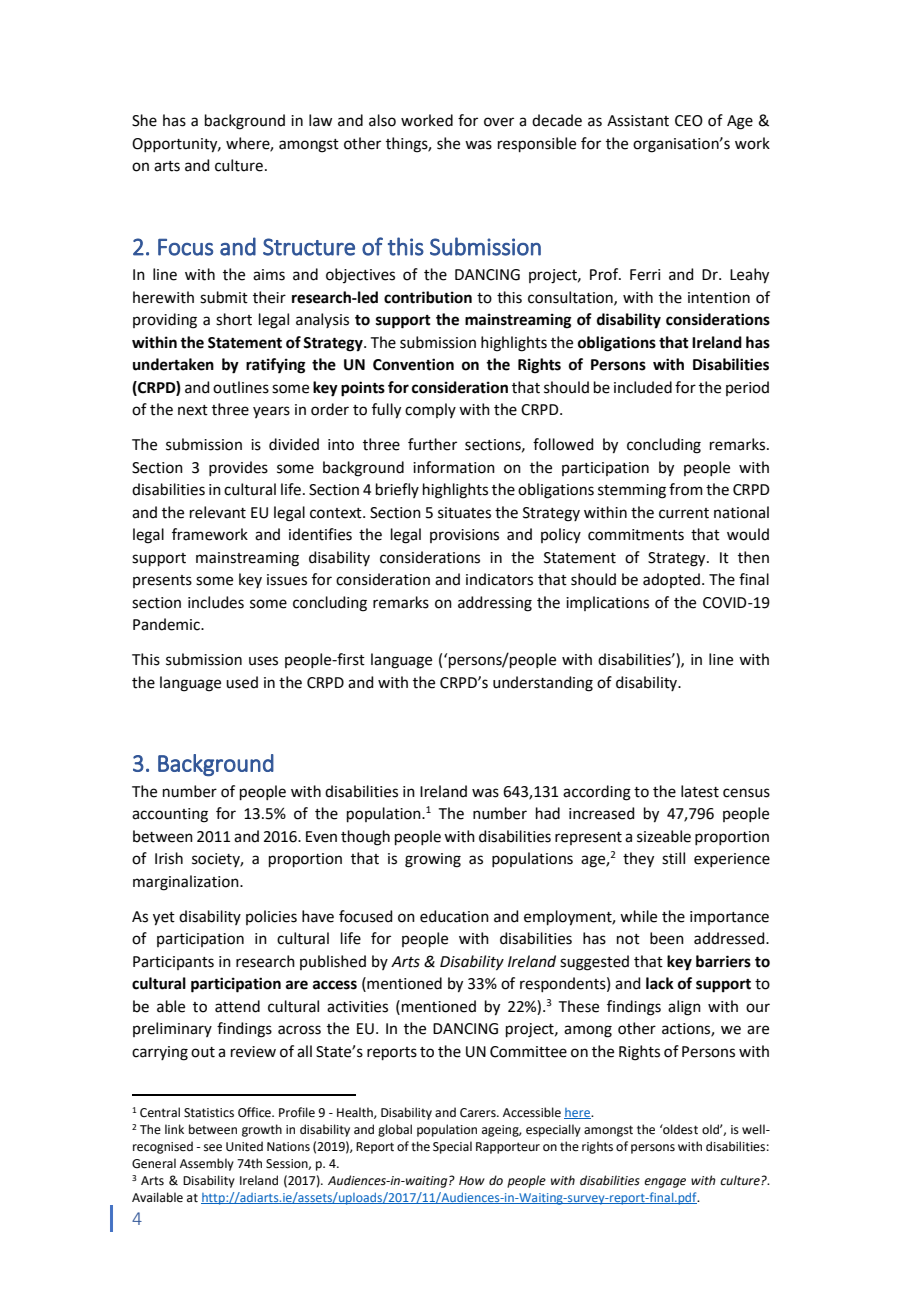 The width and height of the page is (924, 1308). I want to click on marginalization, so click(187, 883).
